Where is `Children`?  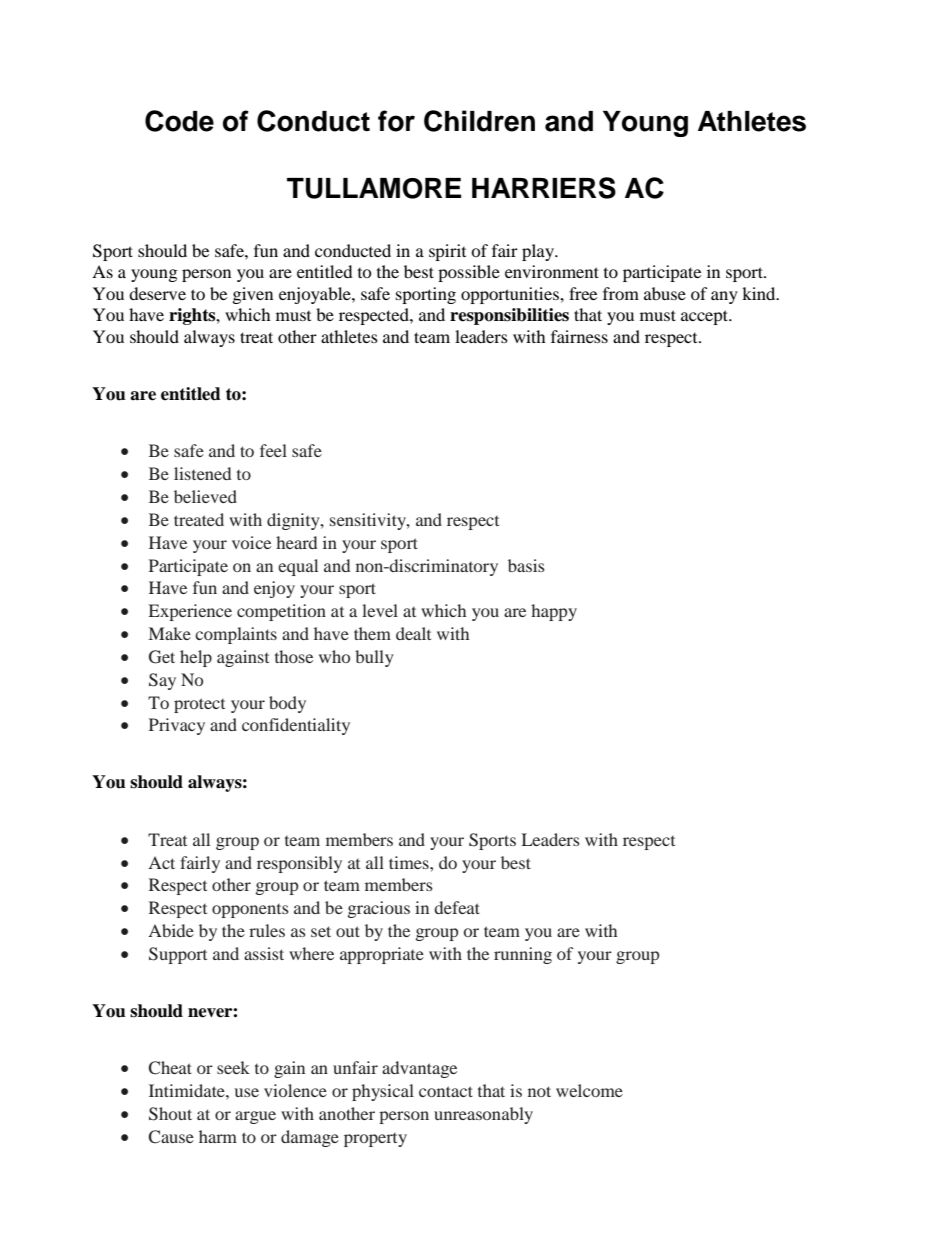
Children is located at coordinates (479, 121).
